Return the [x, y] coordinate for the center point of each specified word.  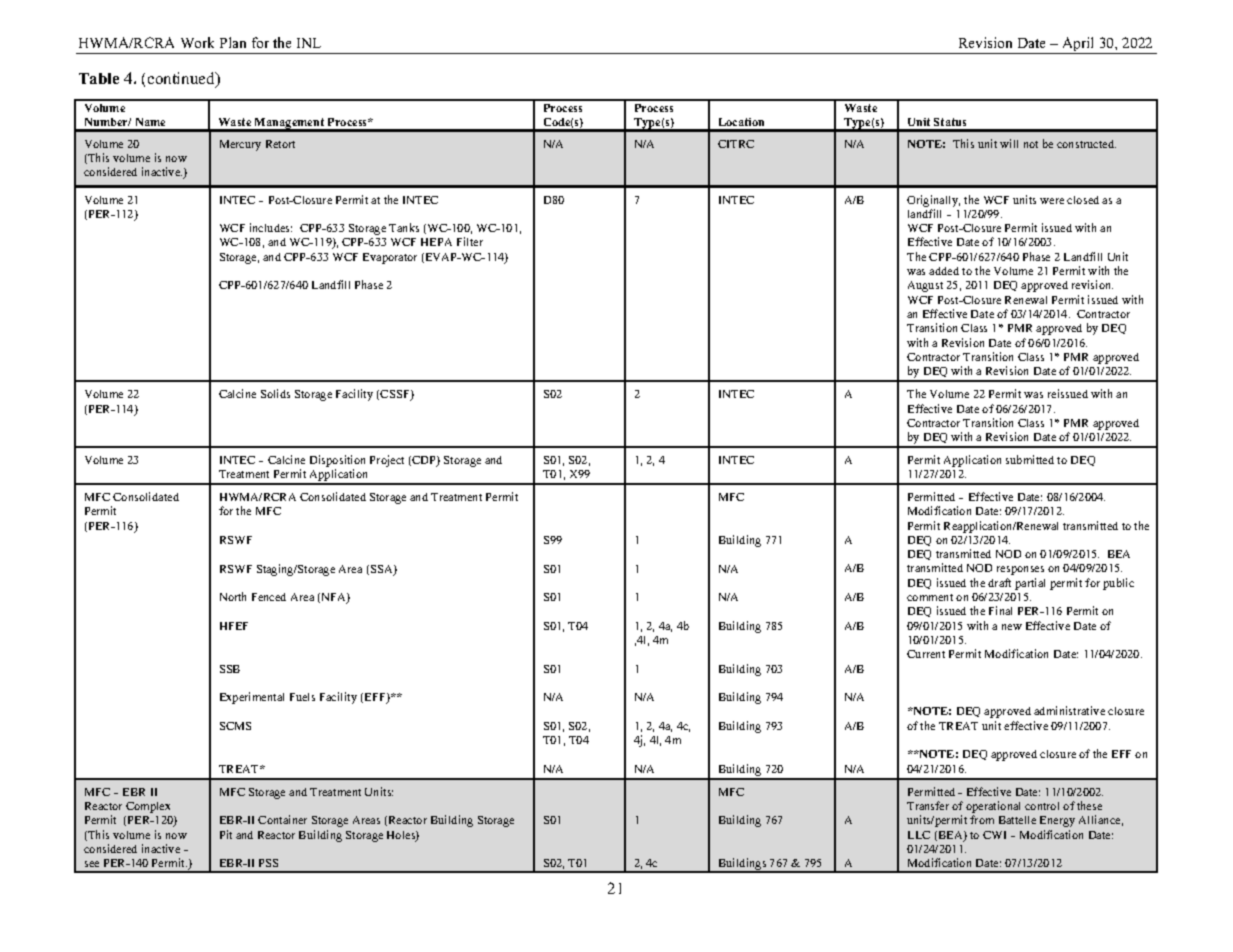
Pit [226, 834]
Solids [275, 393]
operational [993, 808]
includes [271, 227]
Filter [470, 241]
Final [1000, 610]
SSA [383, 570]
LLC [919, 835]
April [1078, 45]
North [233, 596]
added [944, 271]
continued [182, 79]
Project [387, 461]
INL [309, 43]
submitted [1030, 459]
